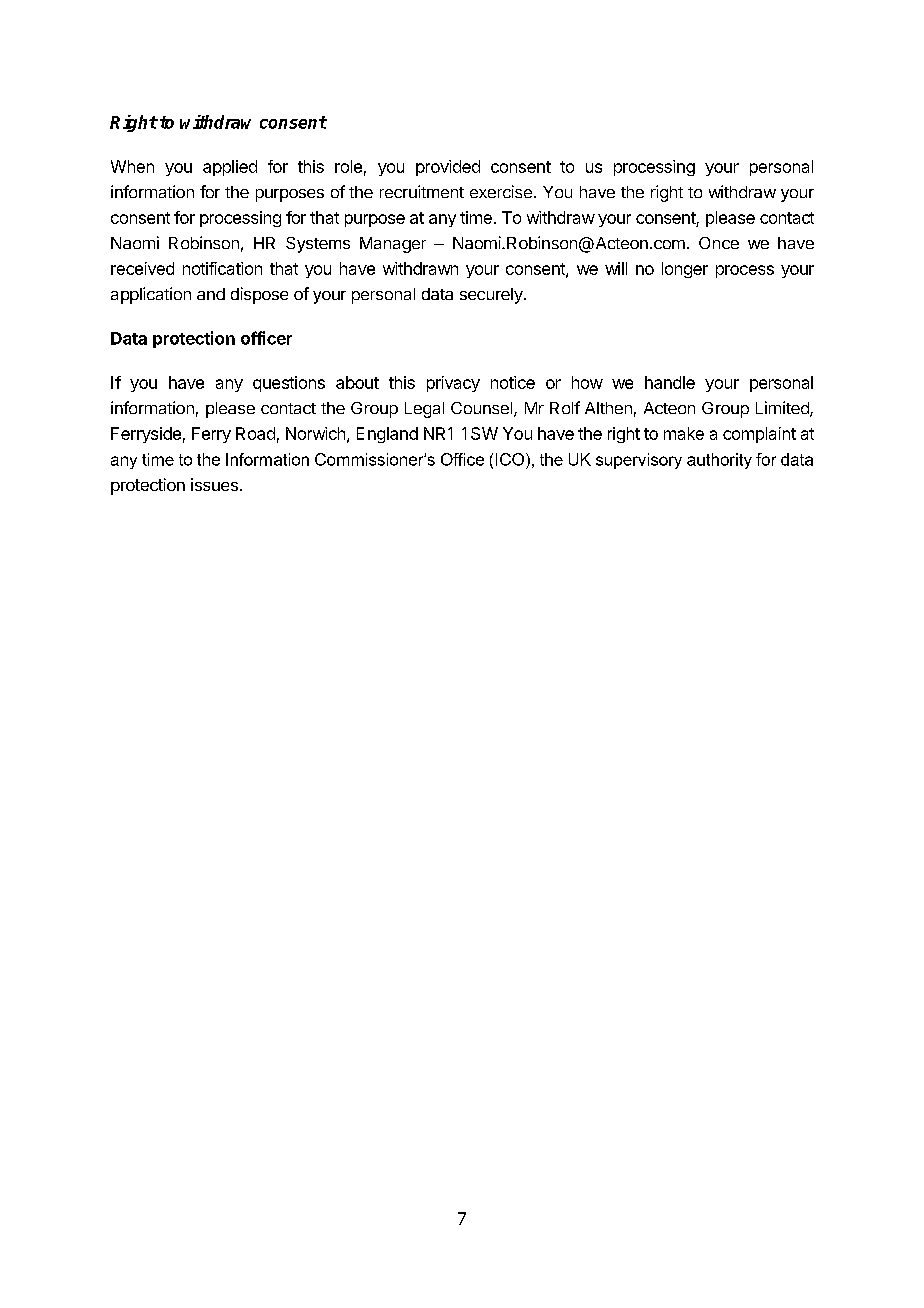 This screenshot has width=924, height=1308. Describe the element at coordinates (289, 384) in the screenshot. I see `questions` at that location.
